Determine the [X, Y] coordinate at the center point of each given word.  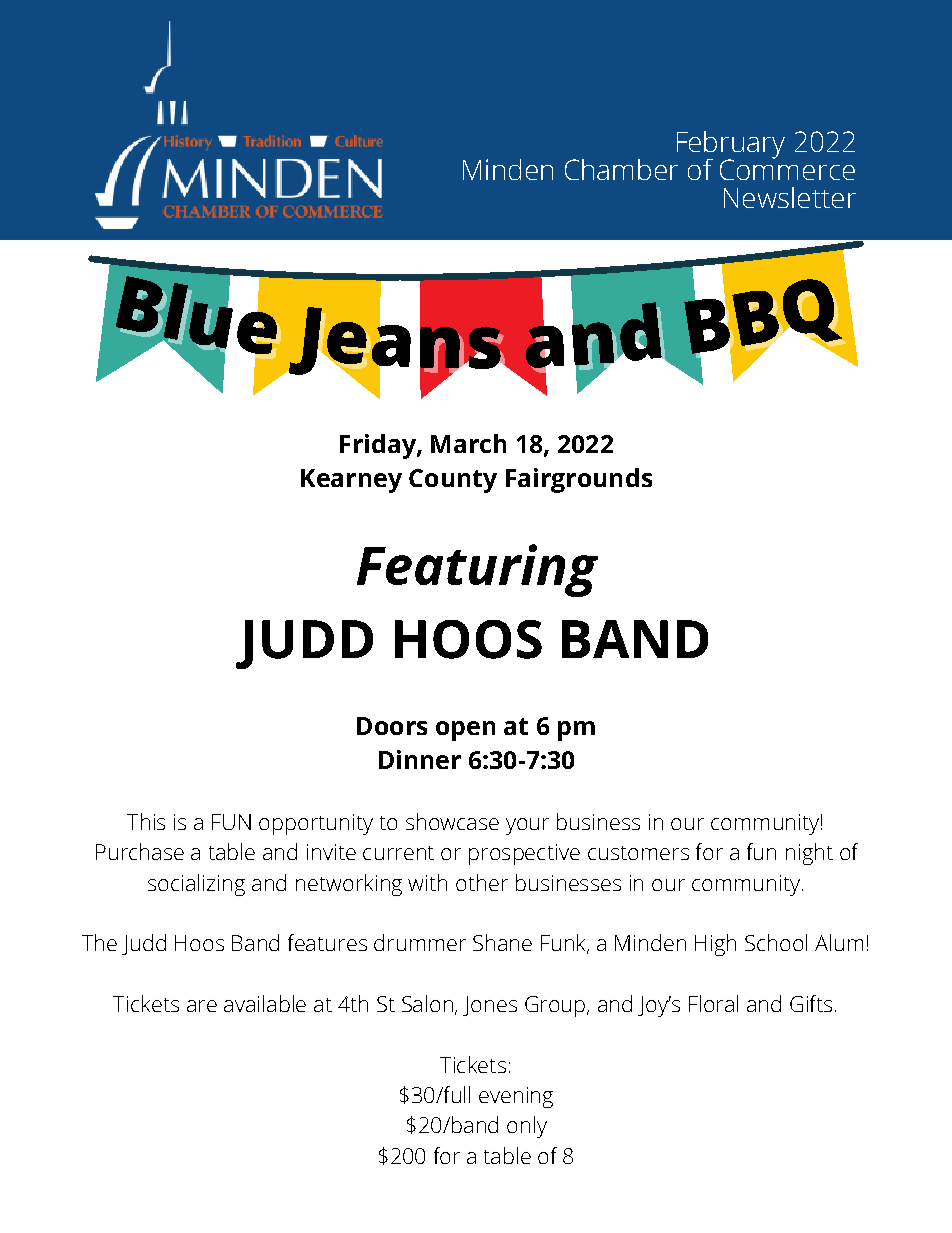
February [731, 146]
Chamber [621, 169]
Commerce [787, 168]
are [202, 1006]
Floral [713, 1003]
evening [516, 1097]
